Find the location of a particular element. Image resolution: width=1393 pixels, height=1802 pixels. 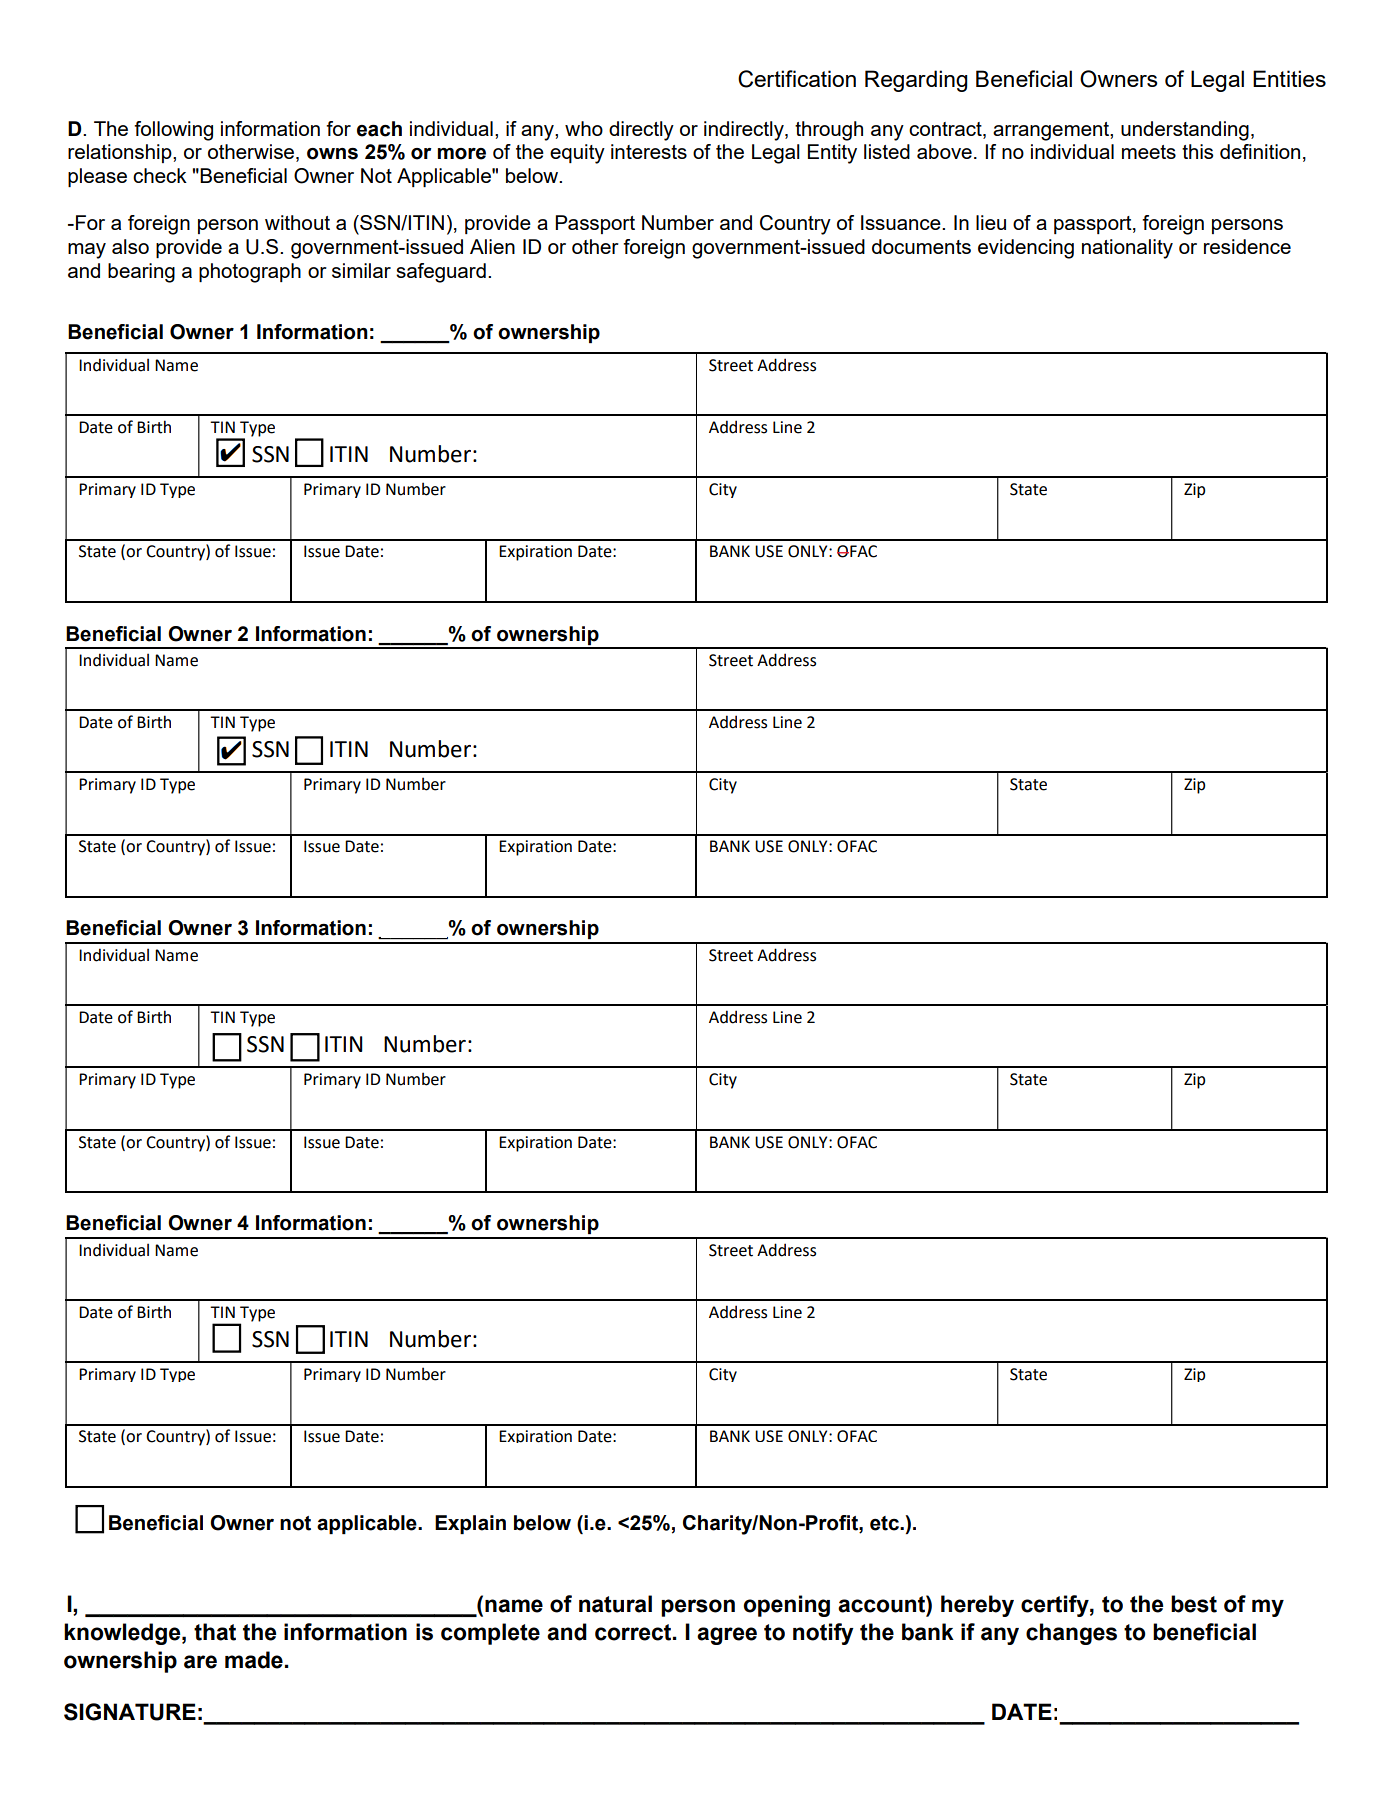

photograph is located at coordinates (250, 273).
